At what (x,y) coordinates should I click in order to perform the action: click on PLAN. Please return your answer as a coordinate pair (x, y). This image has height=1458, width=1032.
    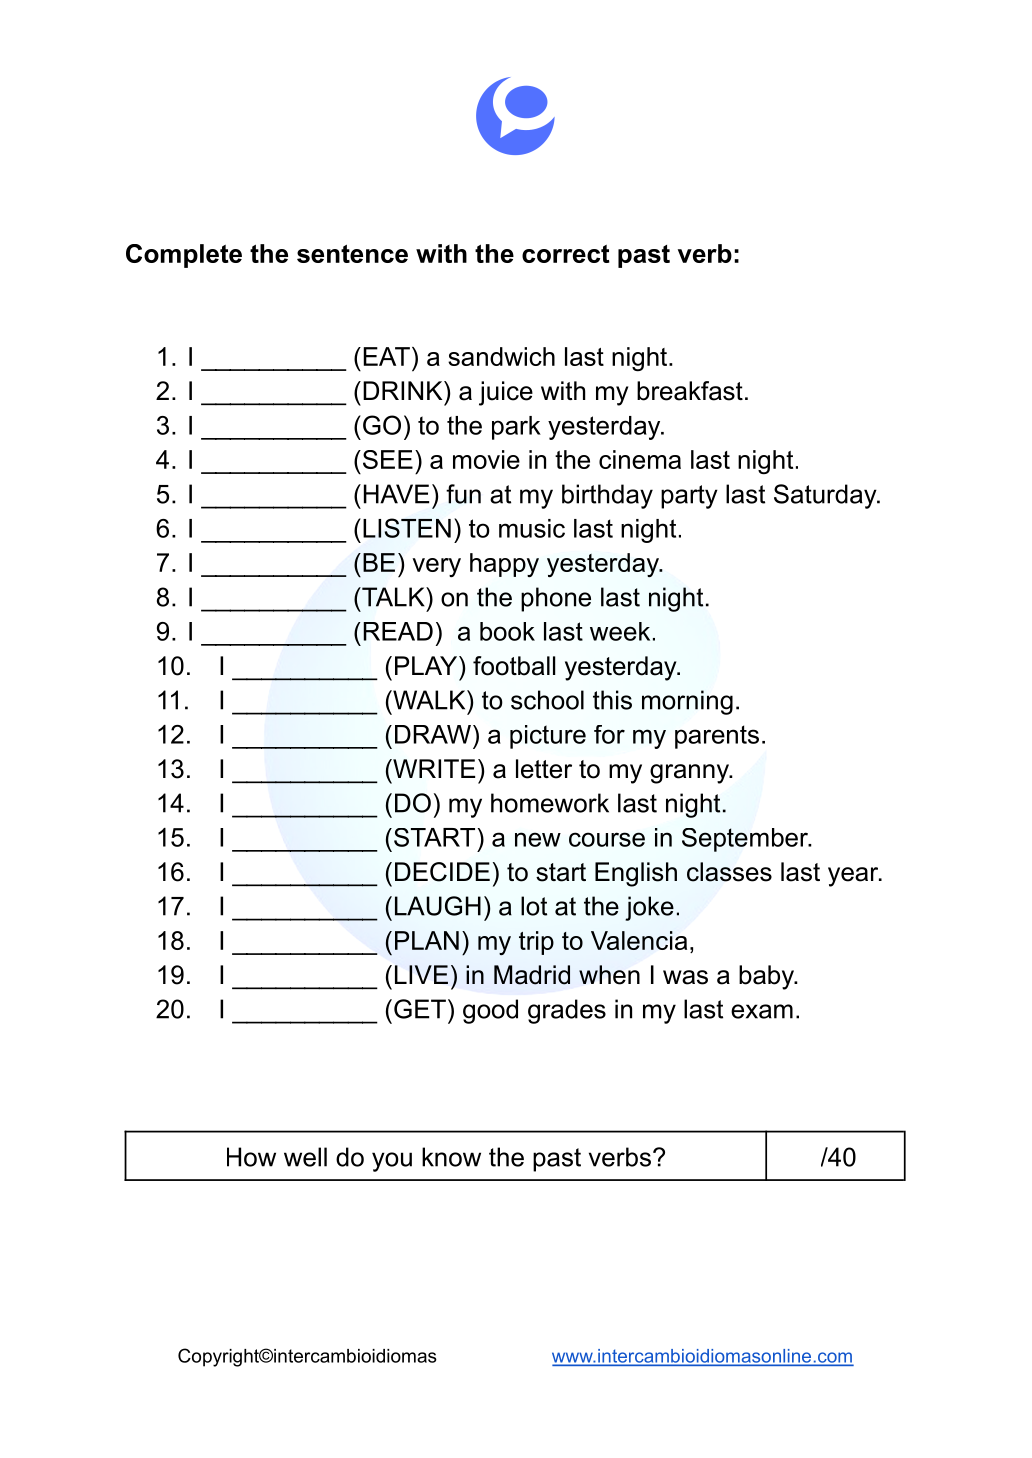
    Looking at the image, I should click on (427, 940).
